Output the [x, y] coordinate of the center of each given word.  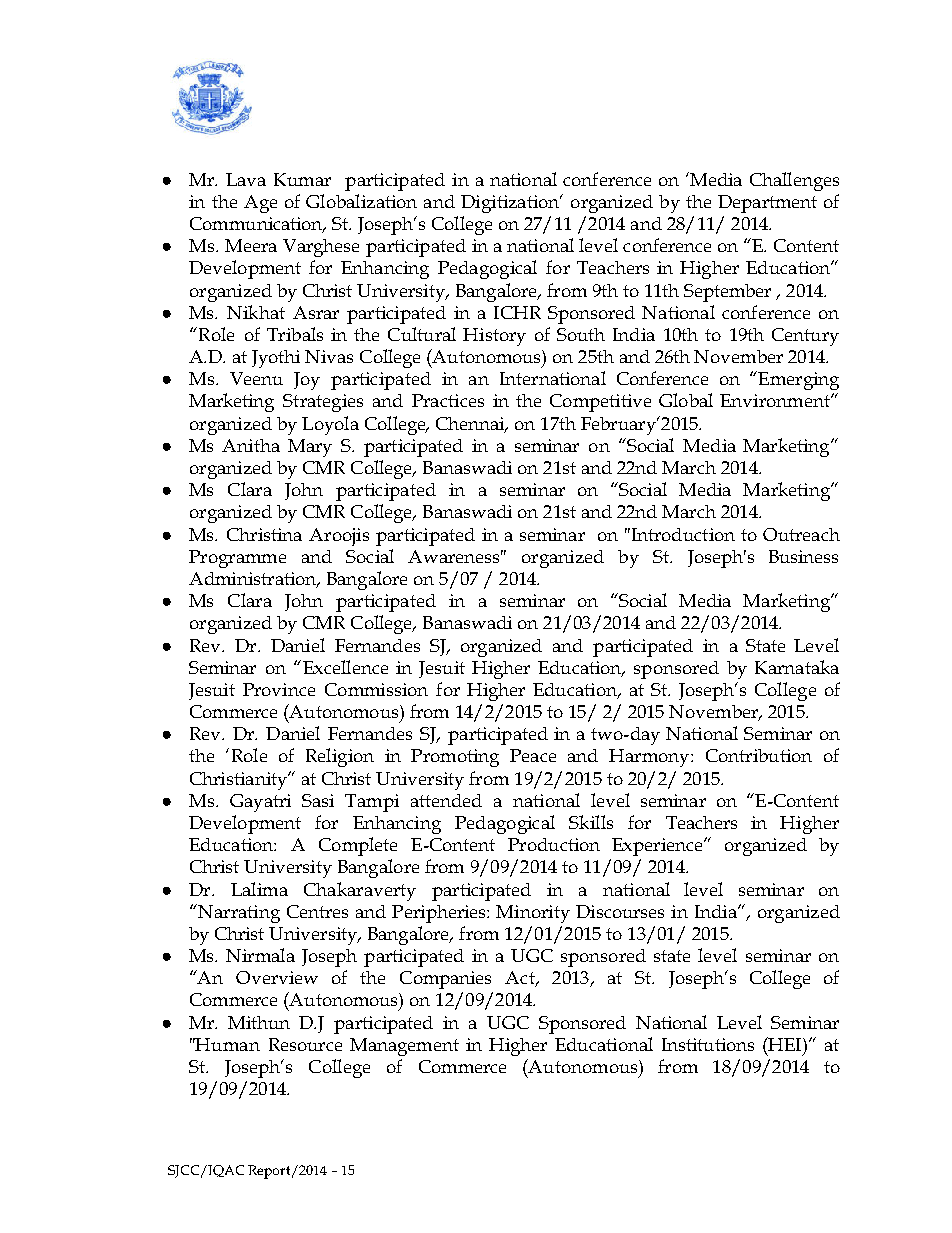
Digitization [511, 204]
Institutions [708, 1044]
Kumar [302, 179]
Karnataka [797, 667]
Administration [254, 580]
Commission [376, 689]
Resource [305, 1044]
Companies [445, 980]
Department [767, 204]
